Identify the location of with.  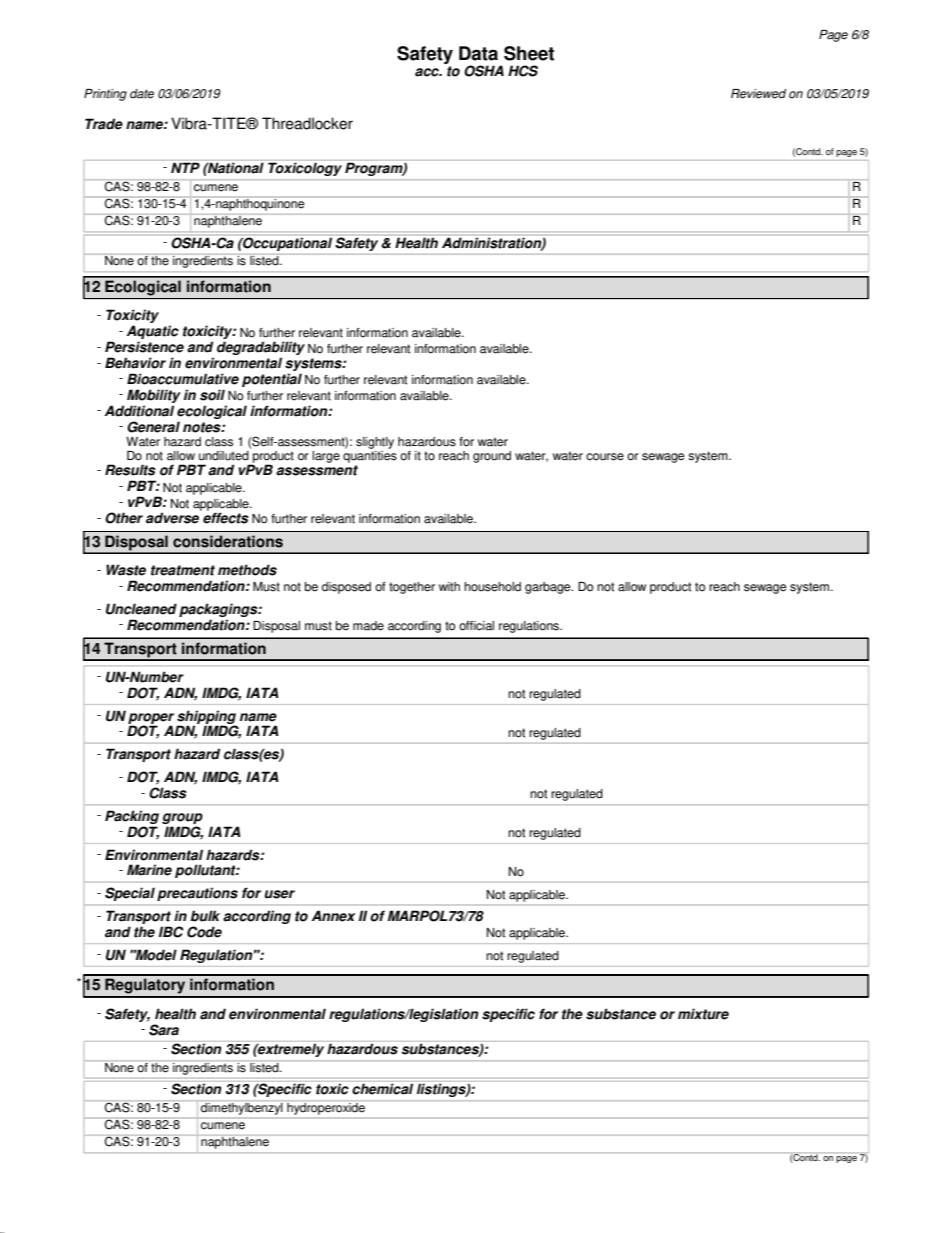
(449, 587).
